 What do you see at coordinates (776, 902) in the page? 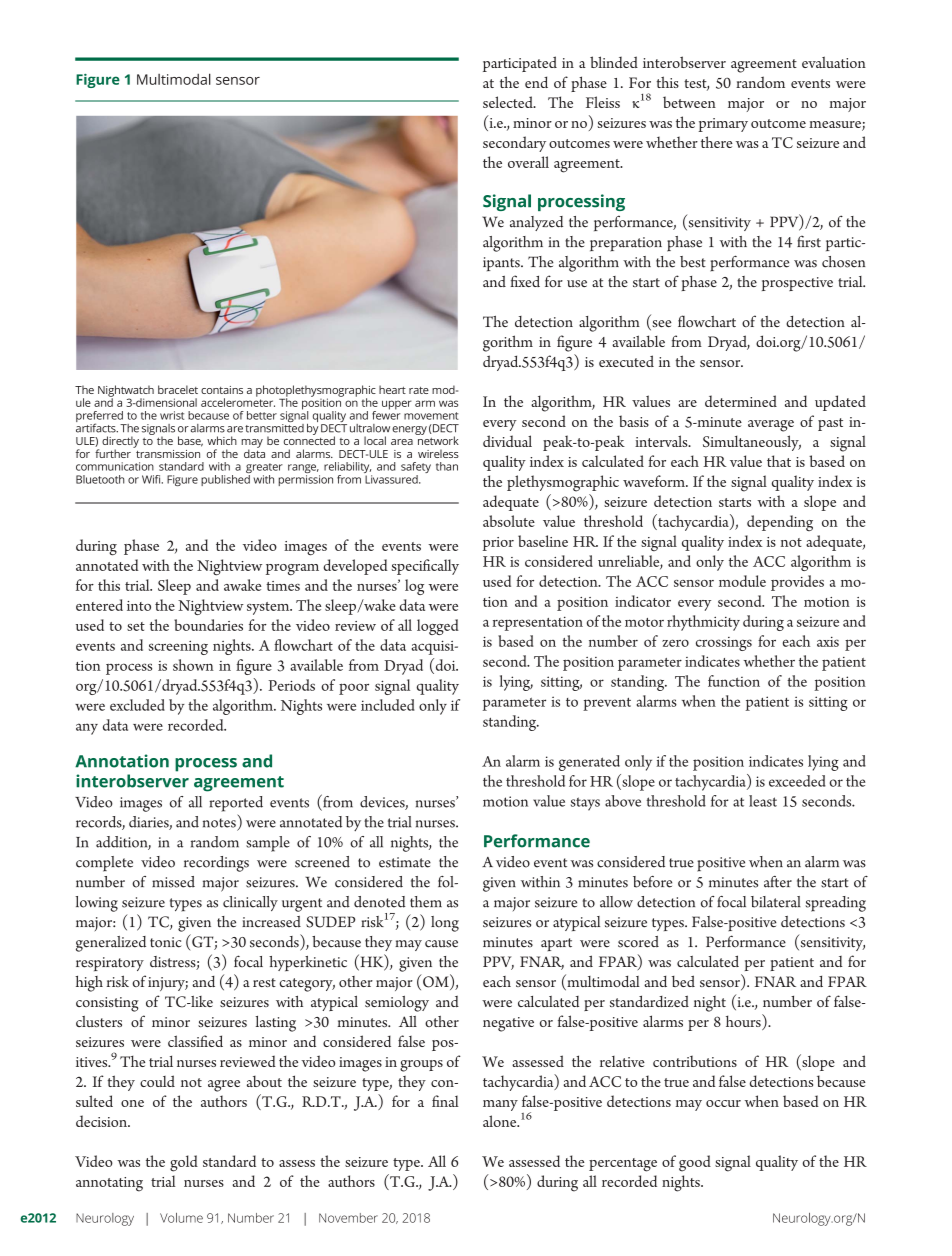
I see `bilateral` at bounding box center [776, 902].
